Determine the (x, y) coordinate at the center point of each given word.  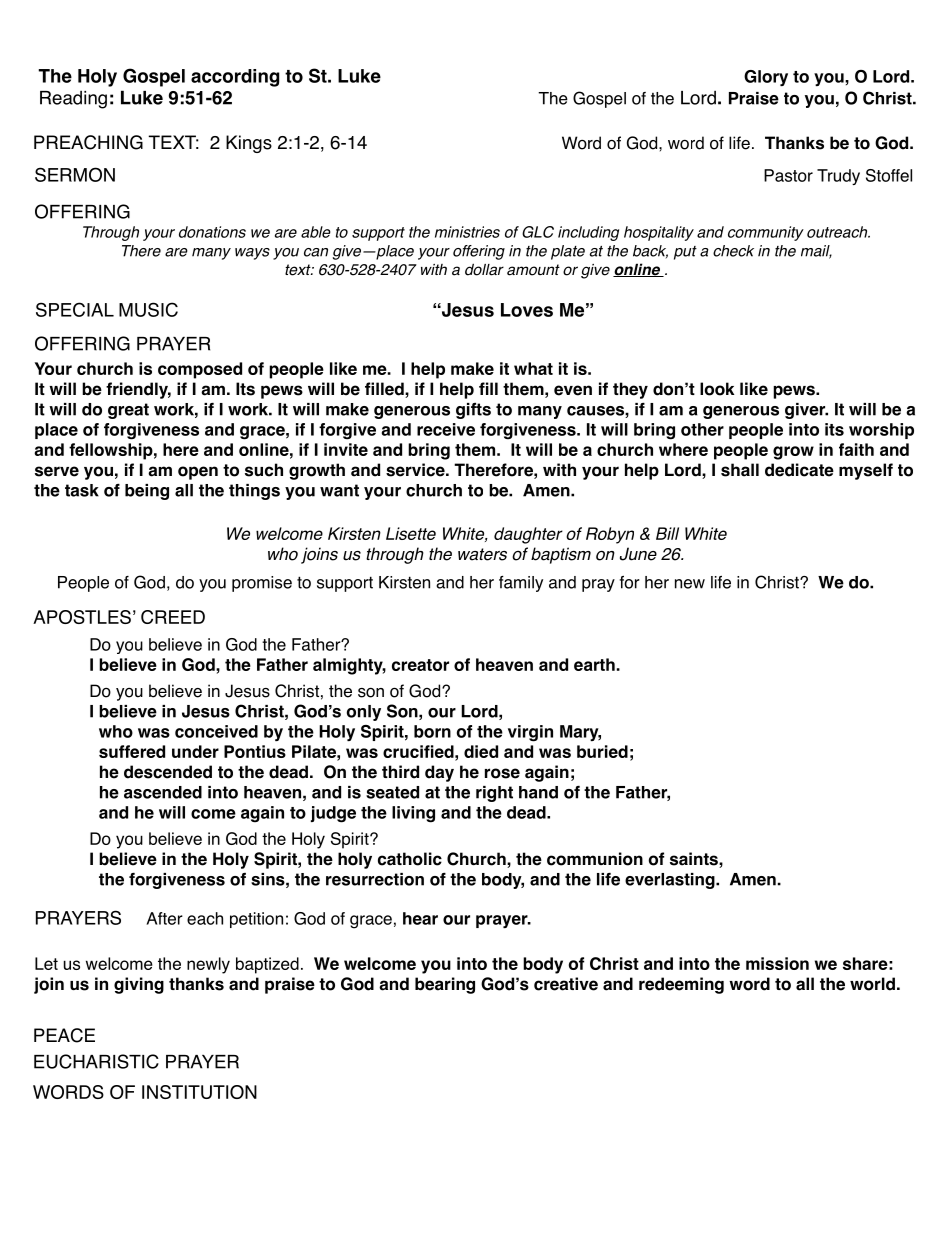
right (494, 794)
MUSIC (148, 309)
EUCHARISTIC (96, 1061)
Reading (73, 100)
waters (482, 554)
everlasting (671, 881)
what (533, 368)
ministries (467, 232)
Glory (766, 78)
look (717, 389)
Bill (667, 533)
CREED (173, 617)
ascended (163, 792)
